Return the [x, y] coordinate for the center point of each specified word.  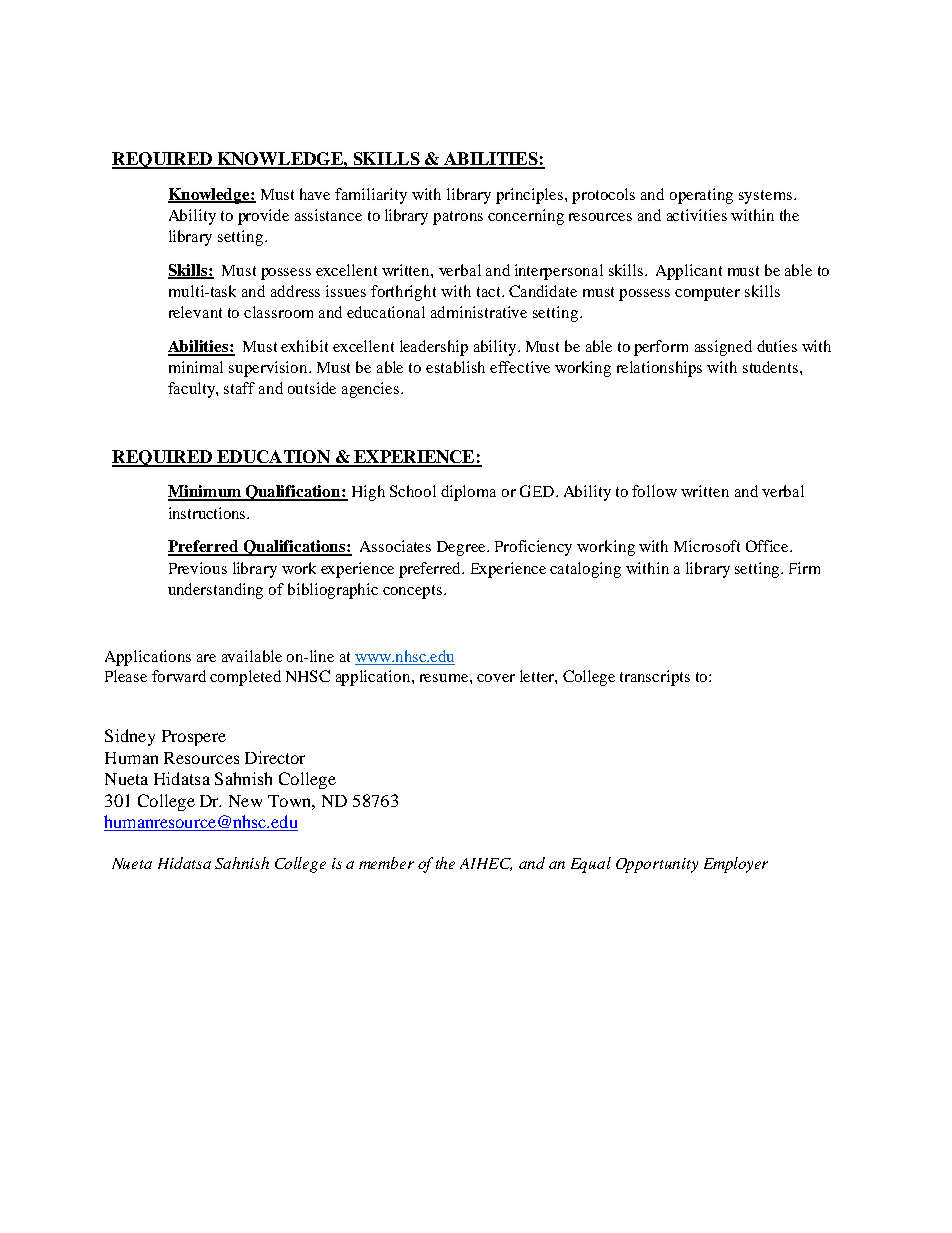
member [386, 863]
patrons [458, 218]
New [245, 801]
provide [263, 217]
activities [697, 215]
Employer [736, 865]
